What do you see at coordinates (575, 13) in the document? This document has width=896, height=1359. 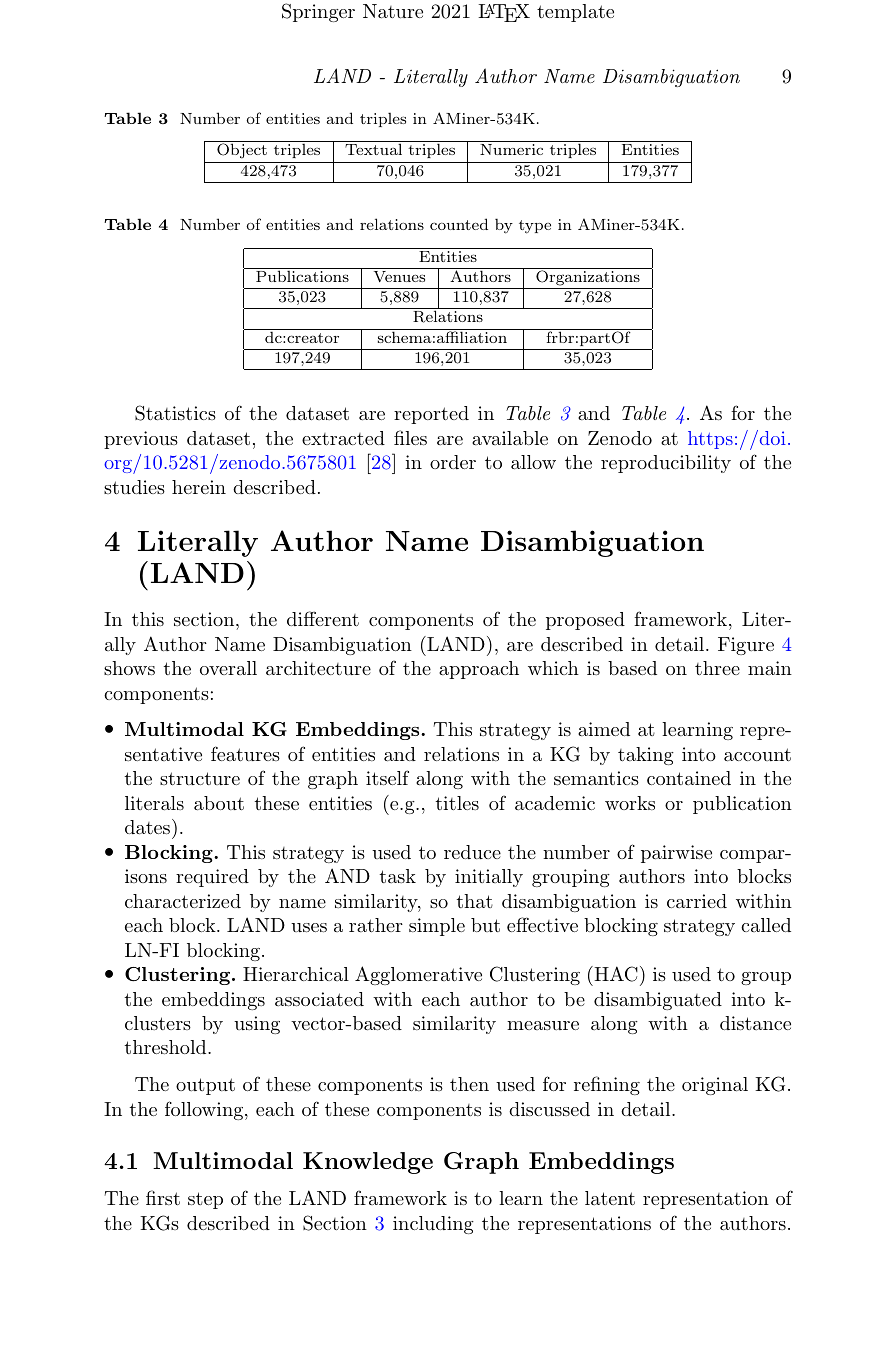 I see `template` at bounding box center [575, 13].
